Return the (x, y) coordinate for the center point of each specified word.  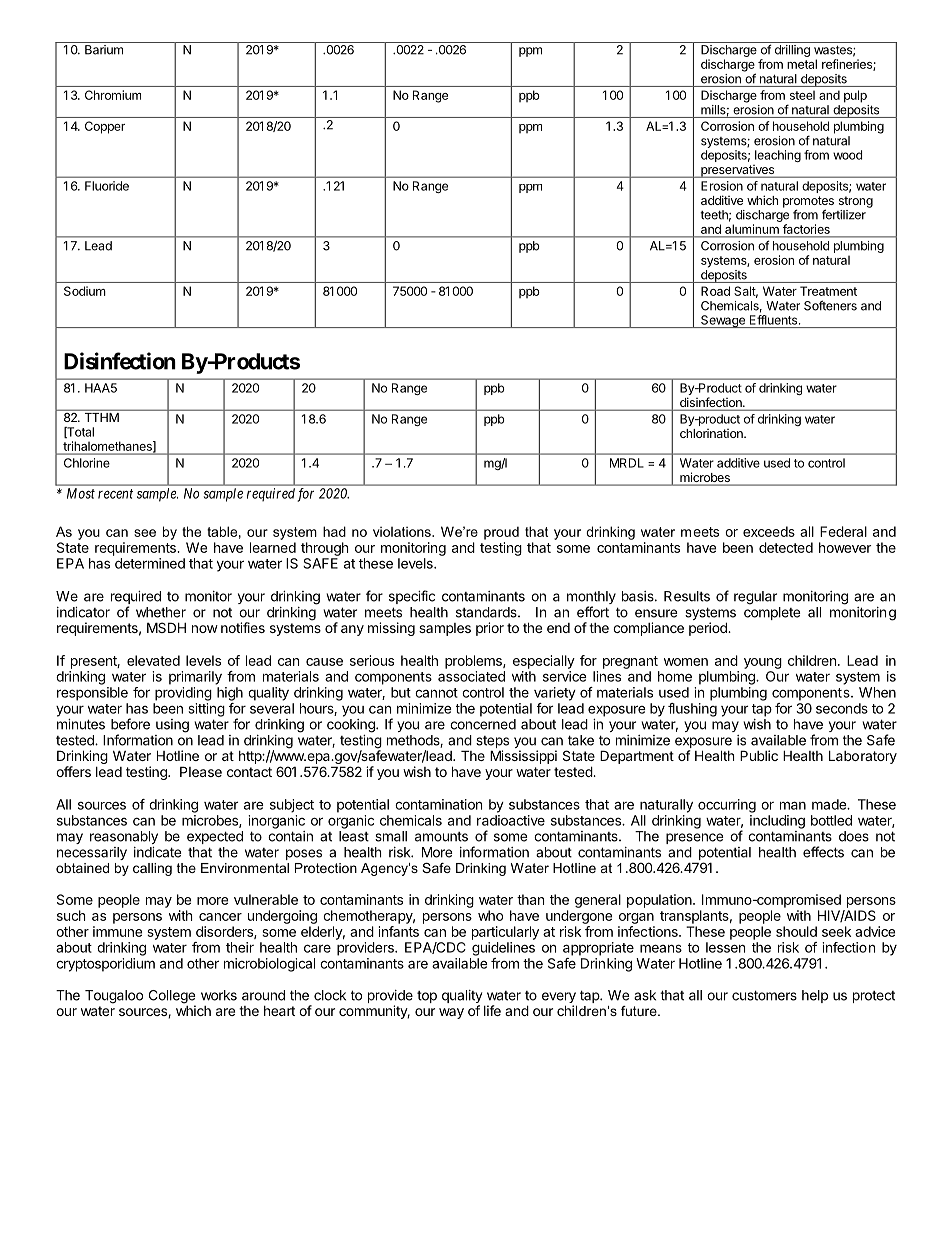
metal (802, 64)
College (172, 998)
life (492, 1010)
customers (764, 995)
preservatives (738, 171)
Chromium (113, 95)
